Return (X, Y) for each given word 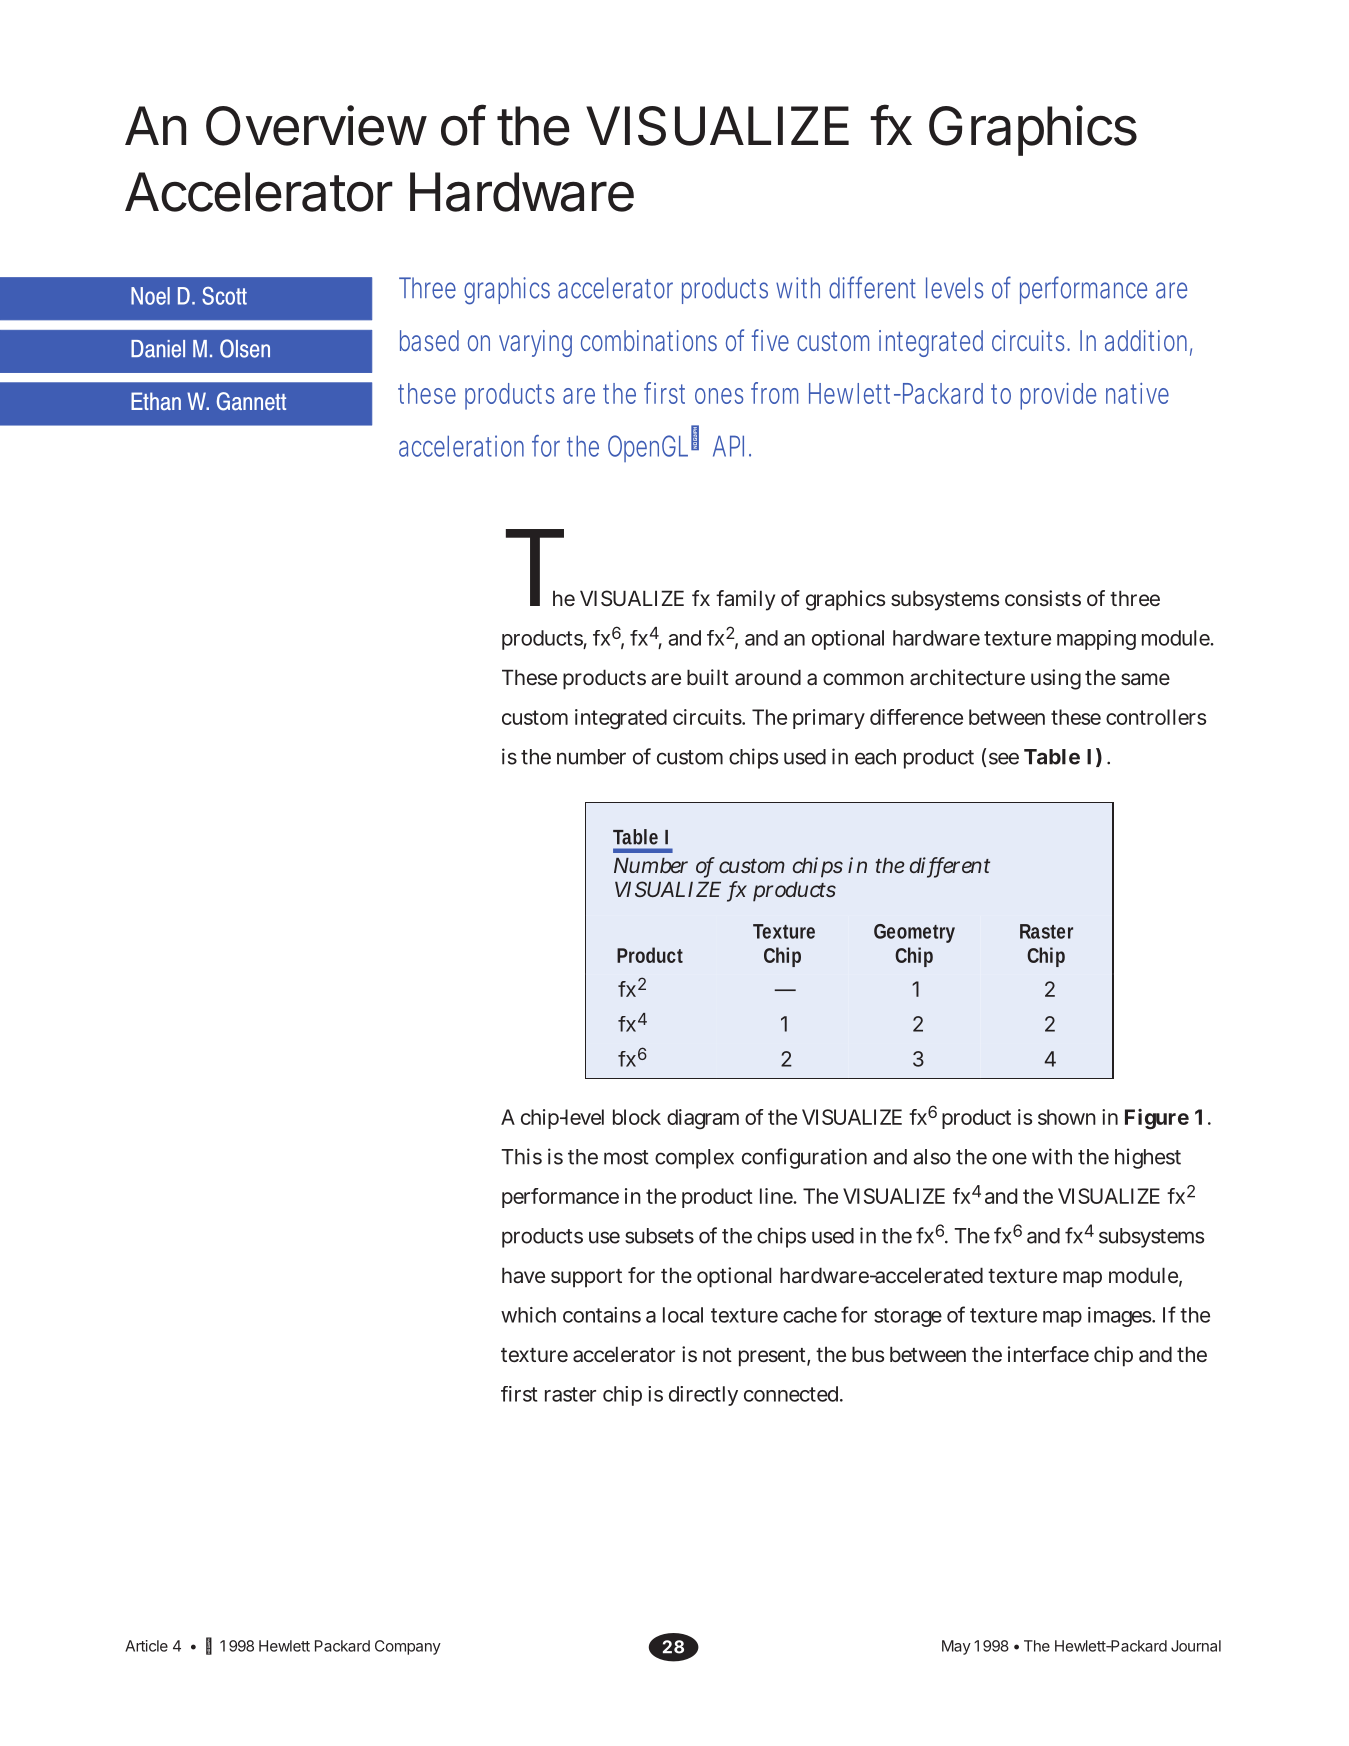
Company (408, 1647)
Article (146, 1646)
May (956, 1647)
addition (1148, 342)
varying (535, 343)
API (731, 446)
